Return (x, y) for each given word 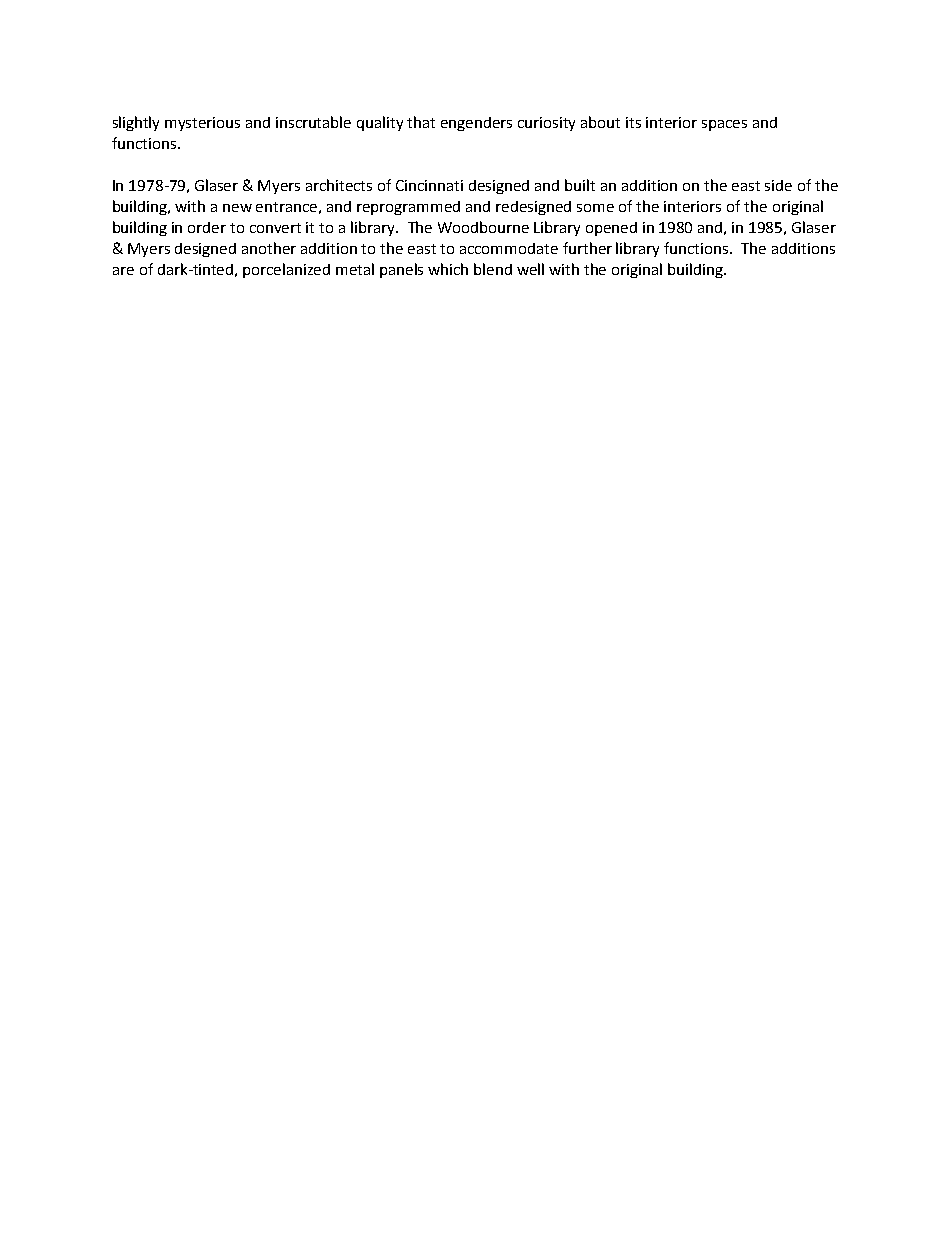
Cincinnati (429, 185)
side (778, 185)
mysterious (202, 124)
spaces (724, 125)
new (237, 208)
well (530, 269)
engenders (476, 124)
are (123, 271)
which (448, 269)
